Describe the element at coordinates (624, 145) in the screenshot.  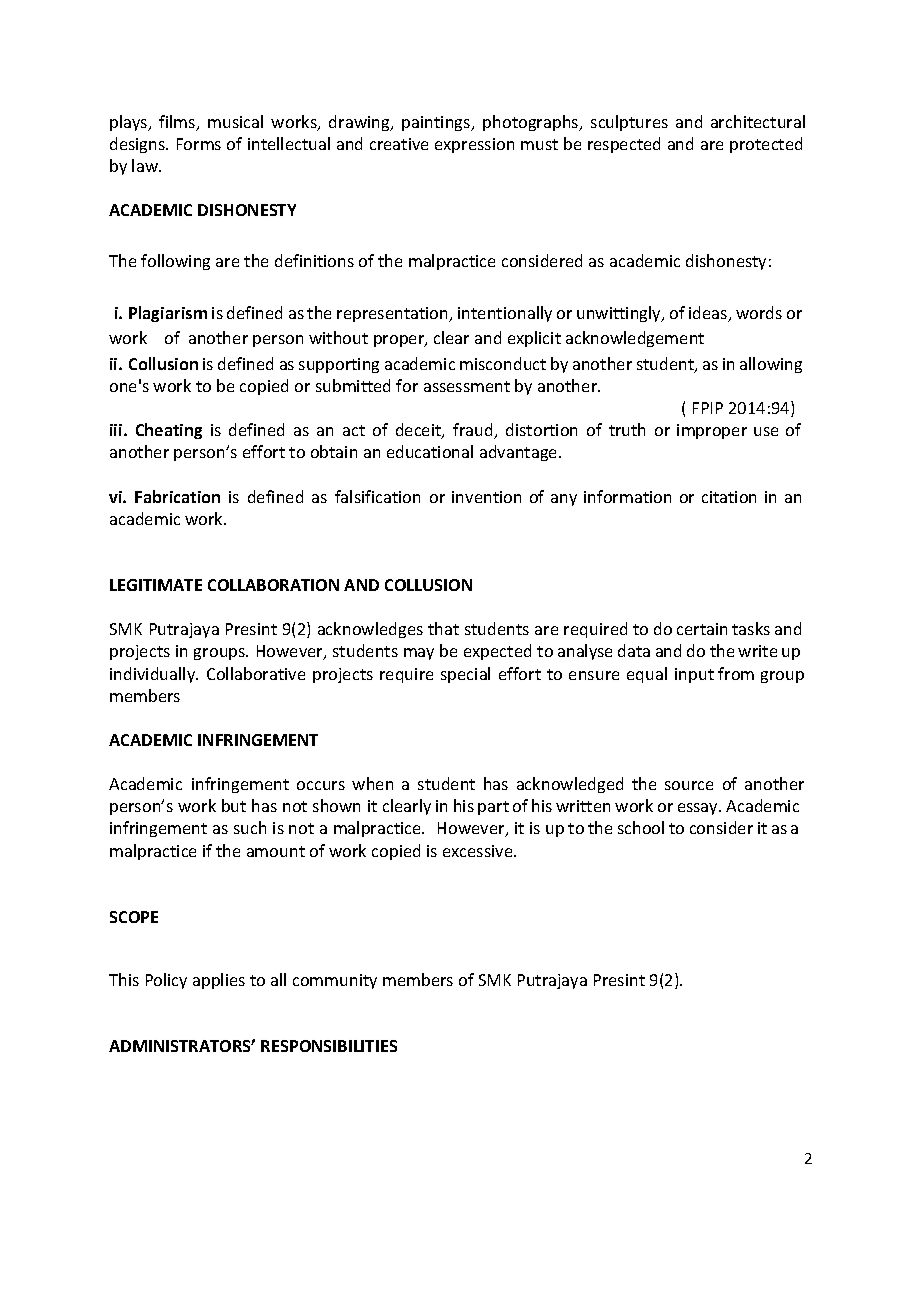
I see `respected` at that location.
